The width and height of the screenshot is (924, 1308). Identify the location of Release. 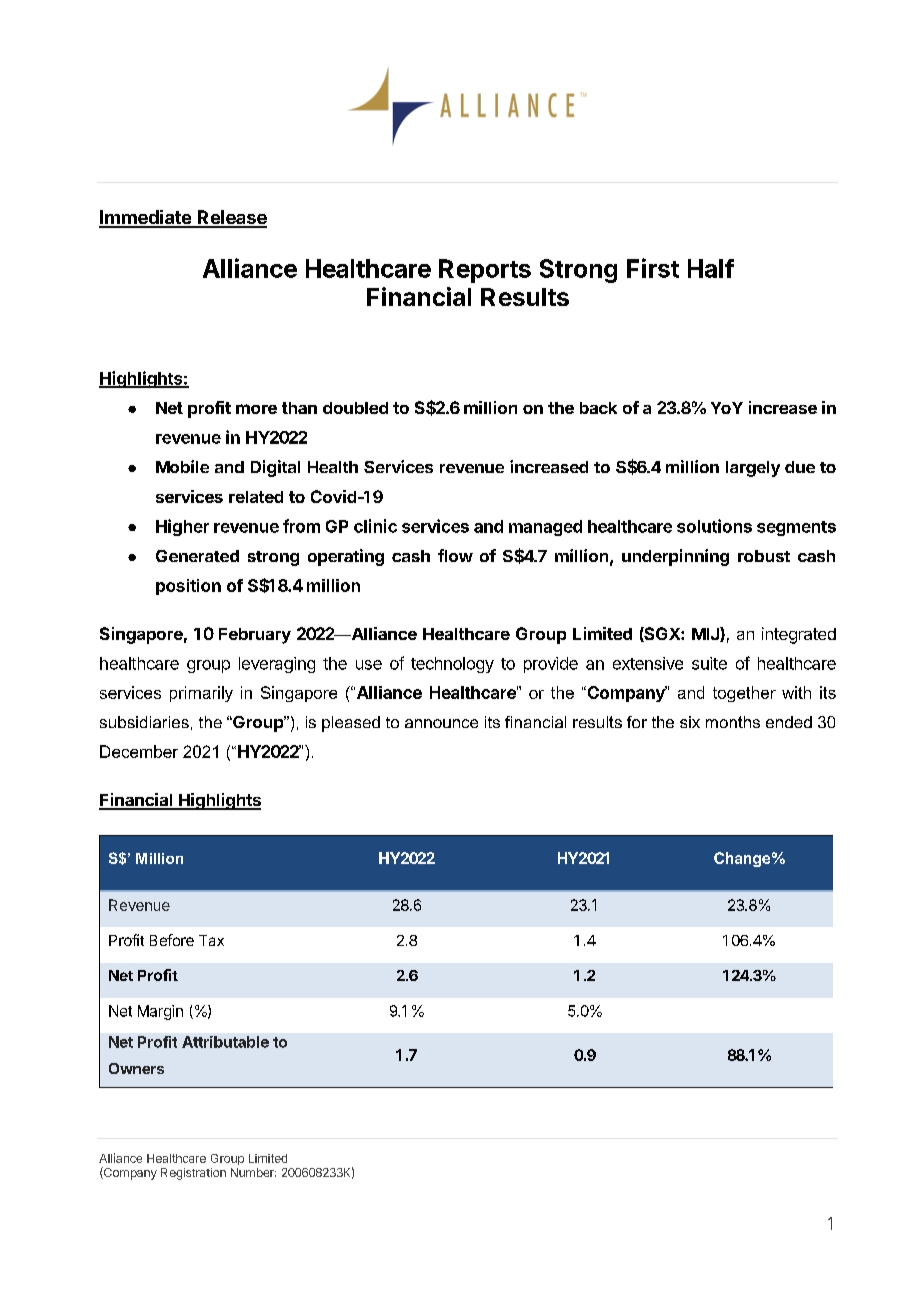
(231, 218).
